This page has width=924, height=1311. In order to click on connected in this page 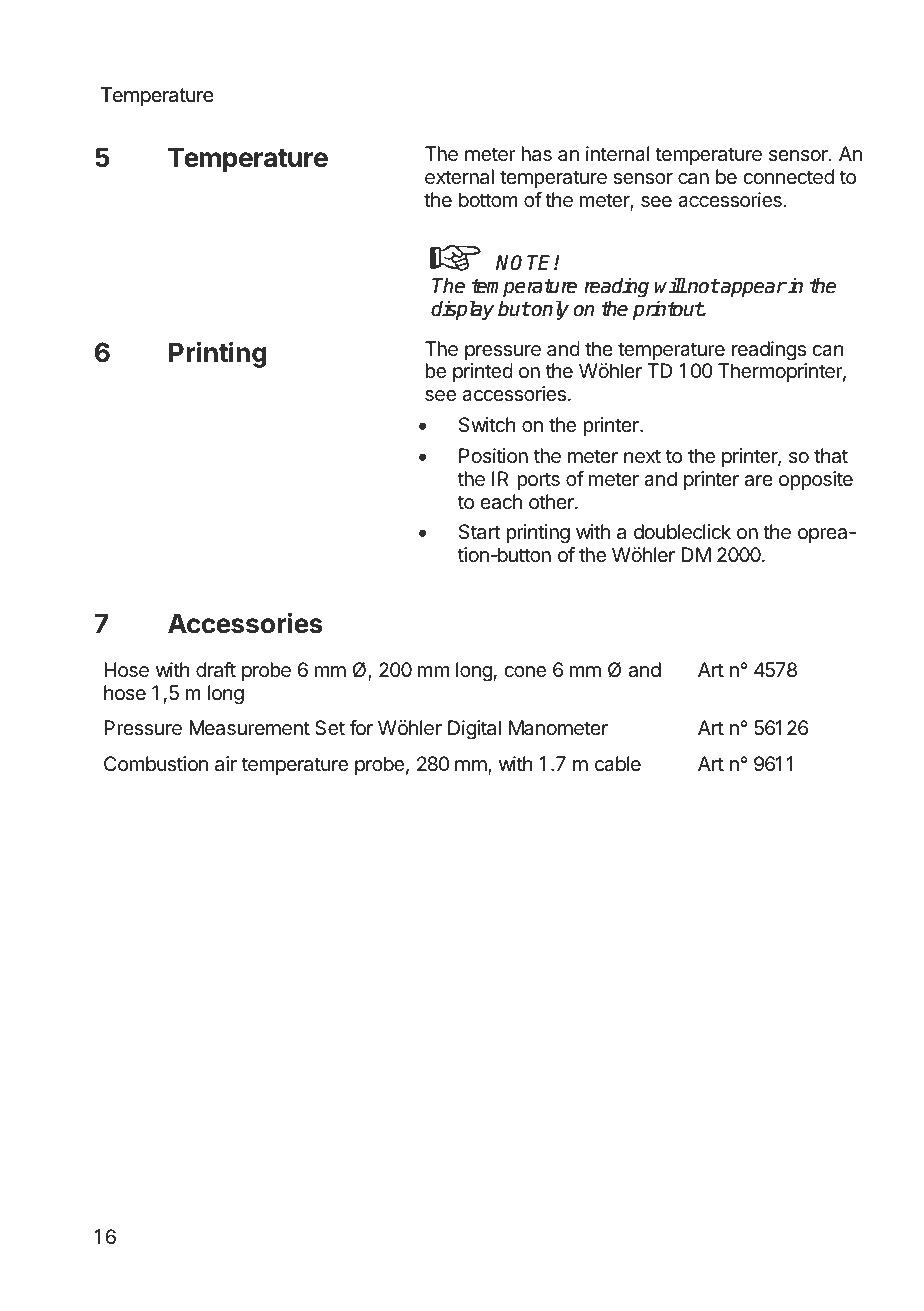, I will do `click(788, 177)`.
